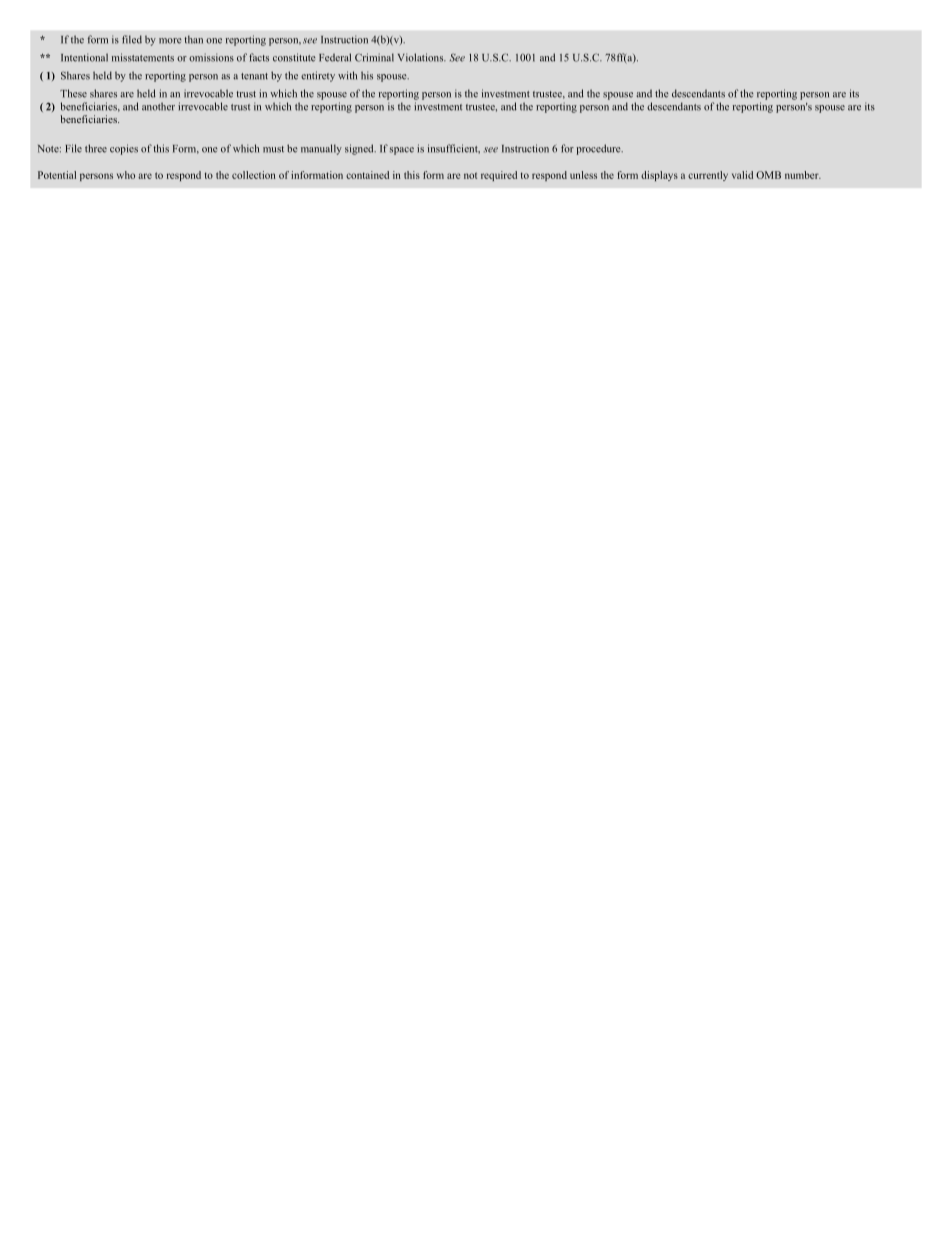 The height and width of the screenshot is (1233, 952). Describe the element at coordinates (126, 175) in the screenshot. I see `who` at that location.
